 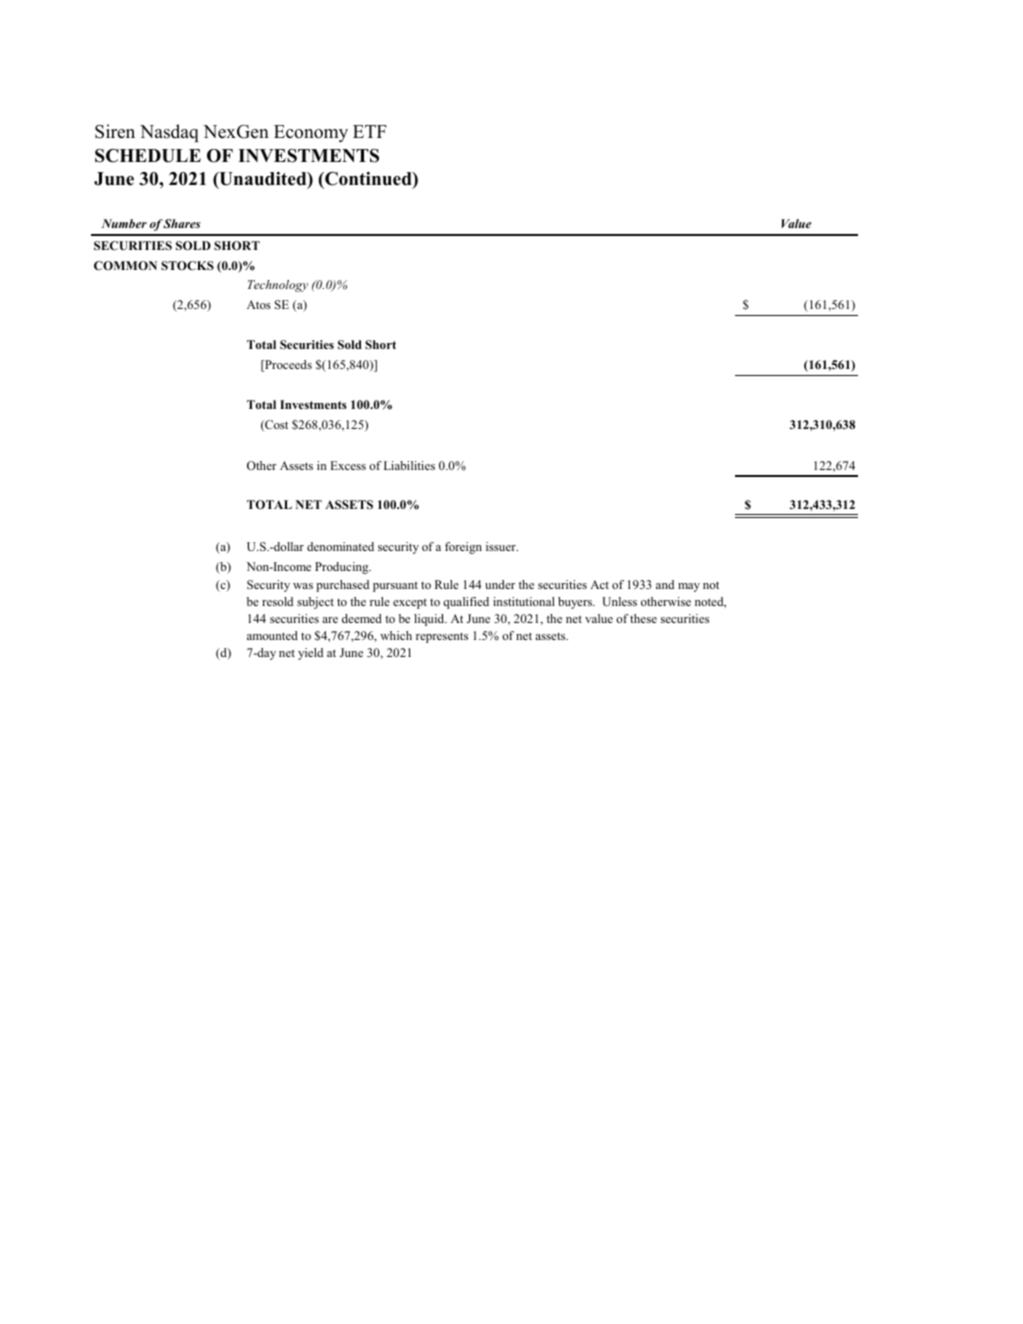 I want to click on amounted, so click(x=272, y=635).
